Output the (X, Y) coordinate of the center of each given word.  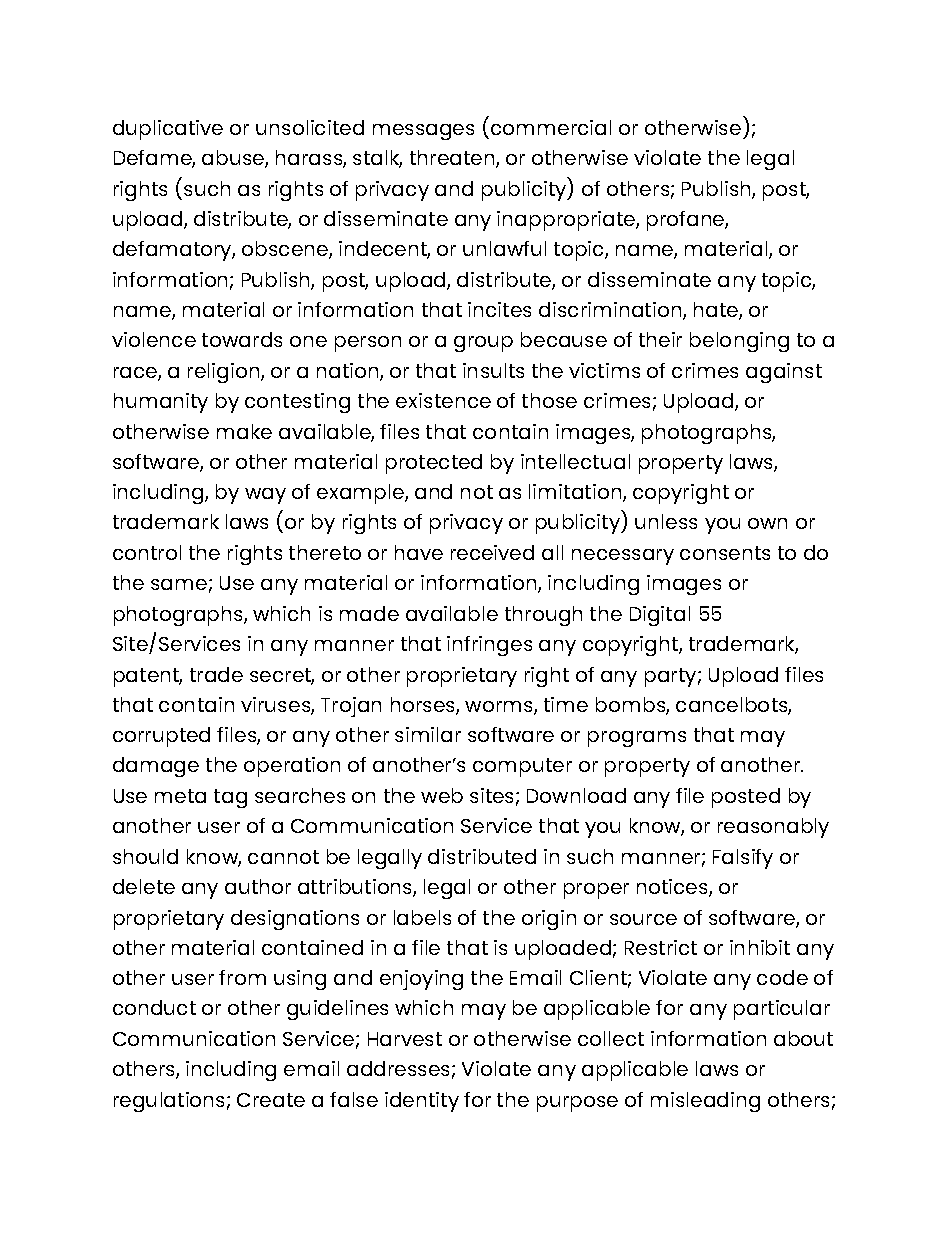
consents (725, 553)
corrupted (161, 737)
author (258, 886)
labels (422, 917)
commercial (551, 127)
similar (428, 734)
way (265, 496)
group (483, 344)
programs (637, 739)
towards (242, 339)
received (492, 552)
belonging (739, 342)
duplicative (168, 130)
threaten (453, 159)
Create (271, 1100)
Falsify (743, 859)
